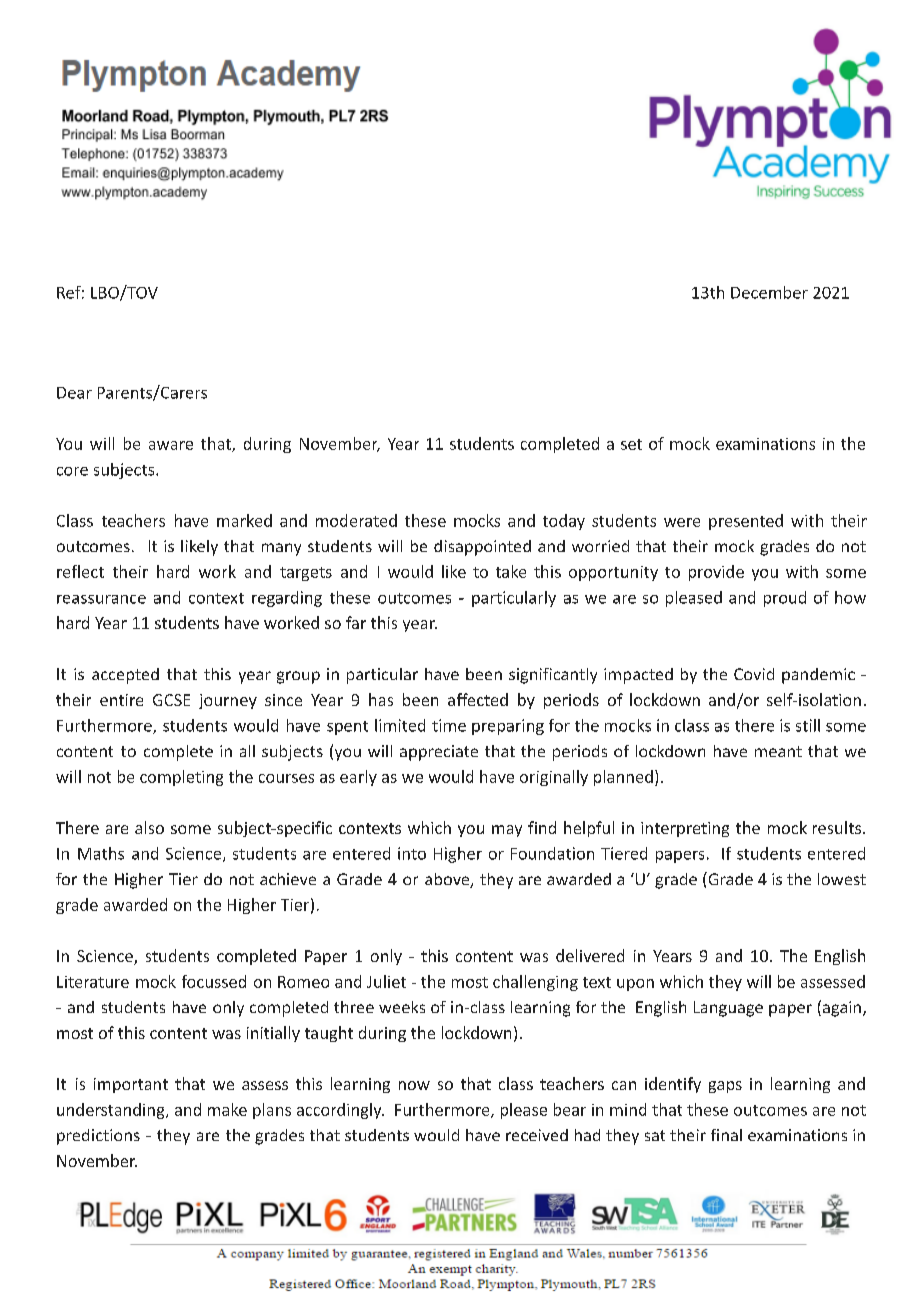 The width and height of the page is (924, 1307). Describe the element at coordinates (842, 879) in the page. I see `lowest` at that location.
